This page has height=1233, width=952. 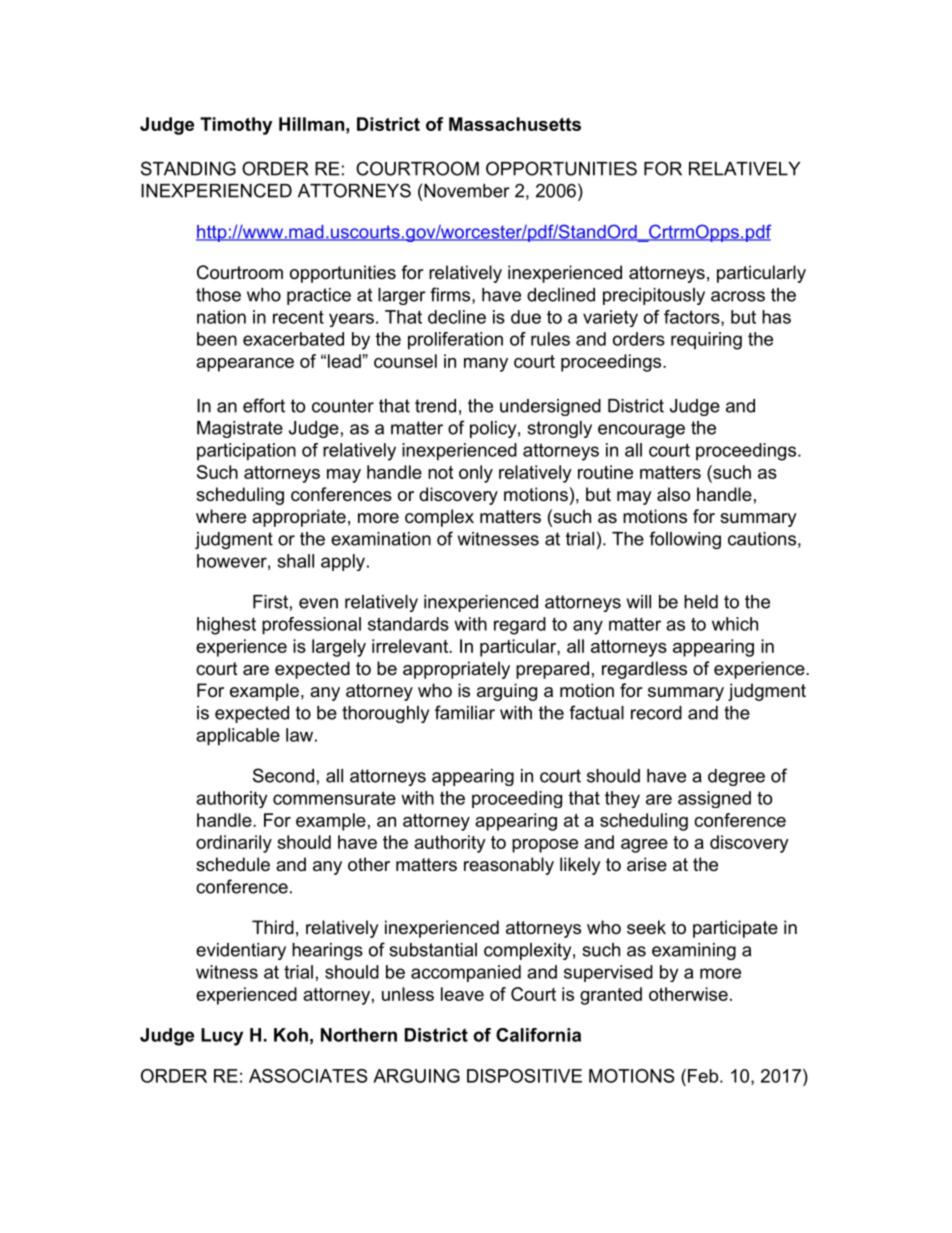 What do you see at coordinates (524, 1076) in the page?
I see `DISPOSITIVE` at bounding box center [524, 1076].
